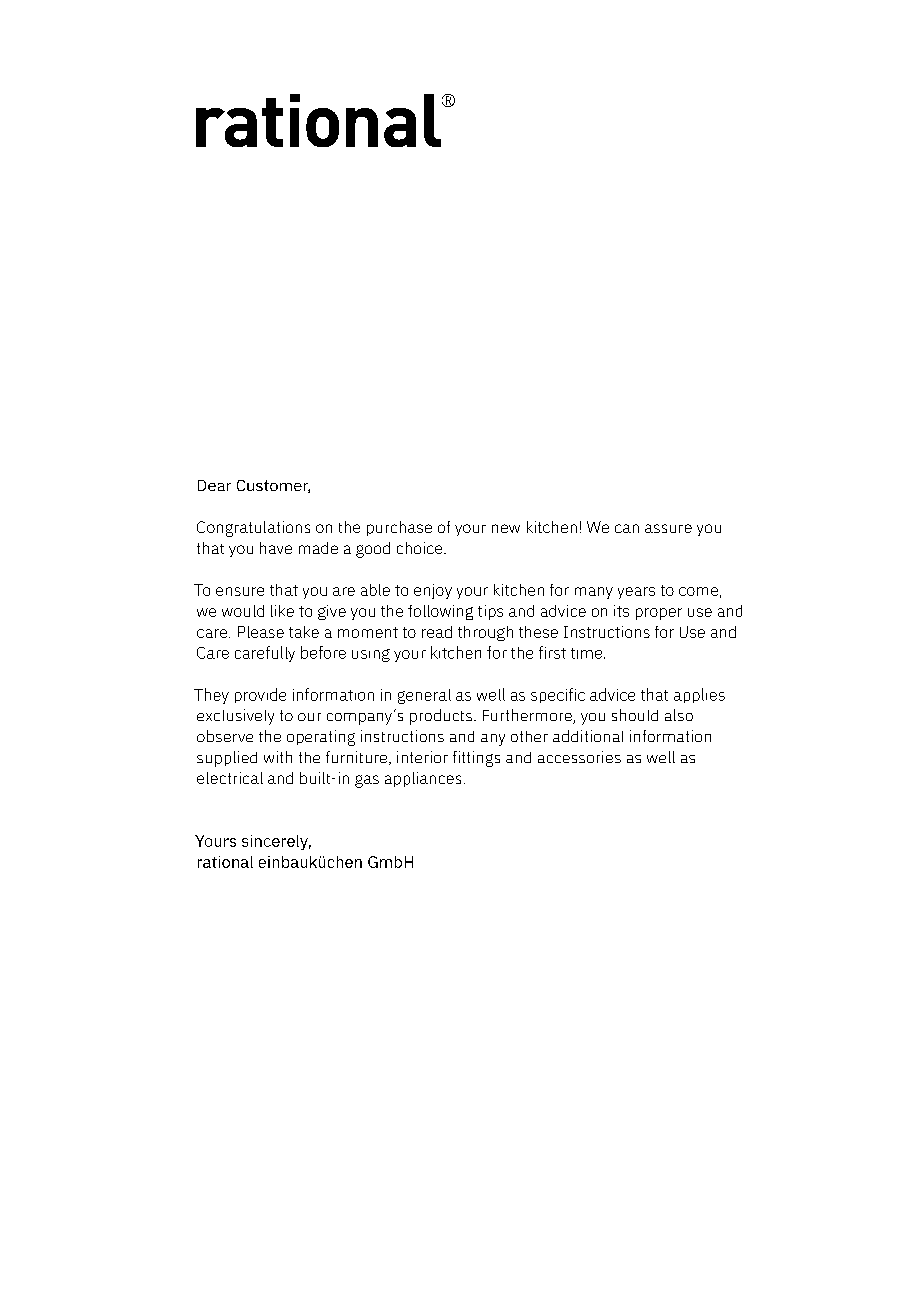 This screenshot has height=1311, width=924. Describe the element at coordinates (506, 528) in the screenshot. I see `new` at that location.
